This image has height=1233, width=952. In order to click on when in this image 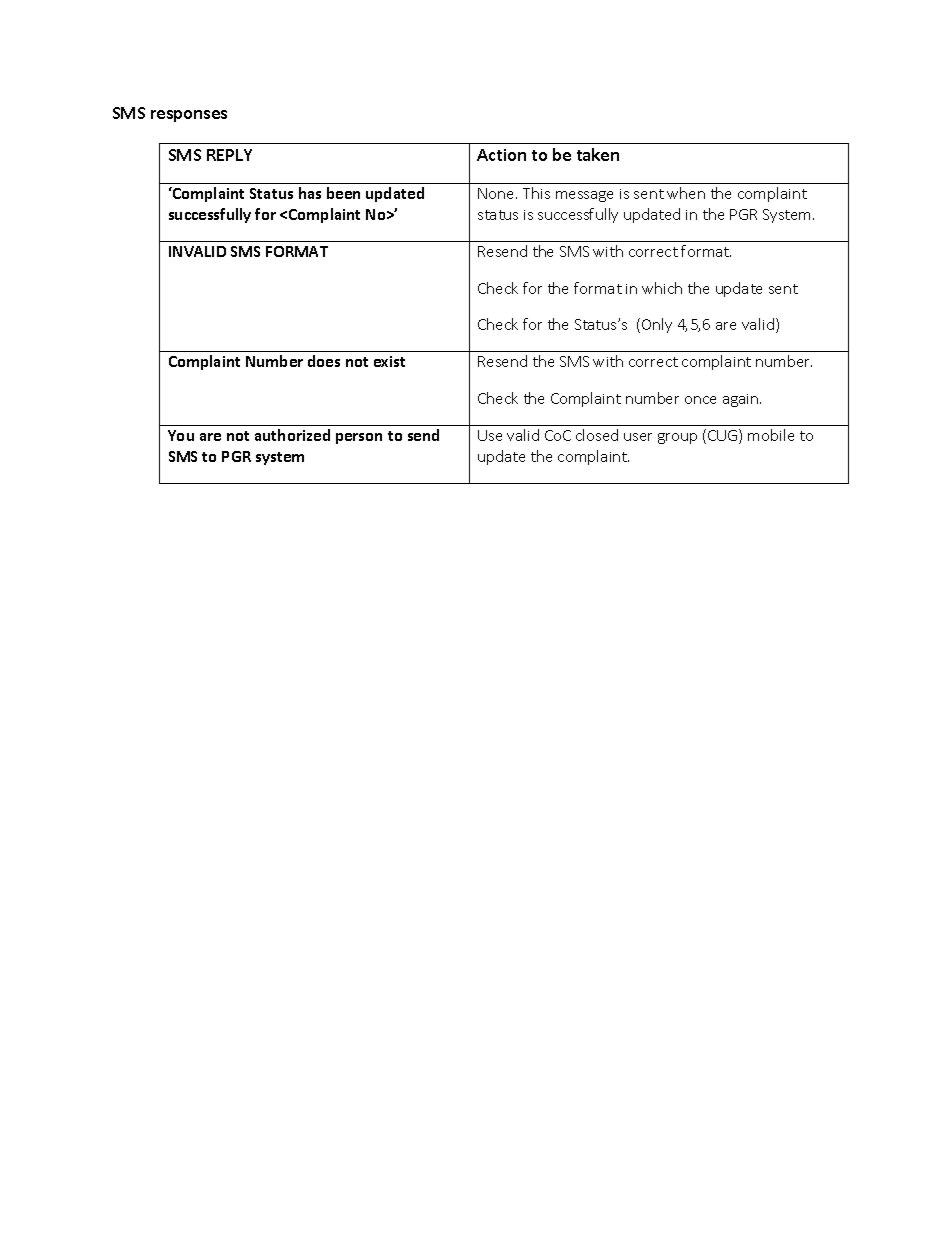, I will do `click(686, 193)`.
